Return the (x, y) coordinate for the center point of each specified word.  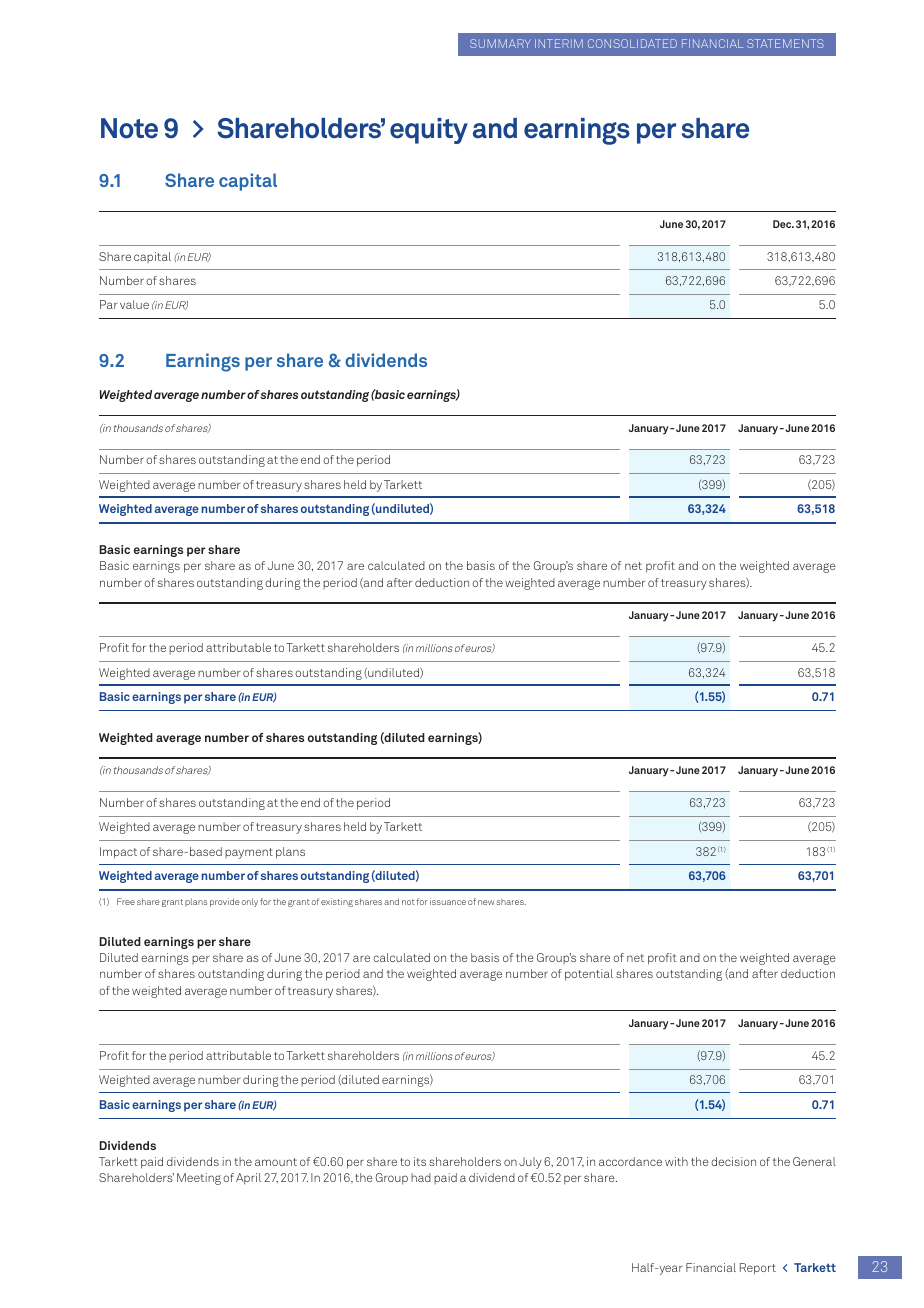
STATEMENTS (785, 43)
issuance (448, 901)
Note (129, 128)
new (486, 902)
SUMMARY (500, 43)
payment (249, 853)
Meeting (199, 1179)
